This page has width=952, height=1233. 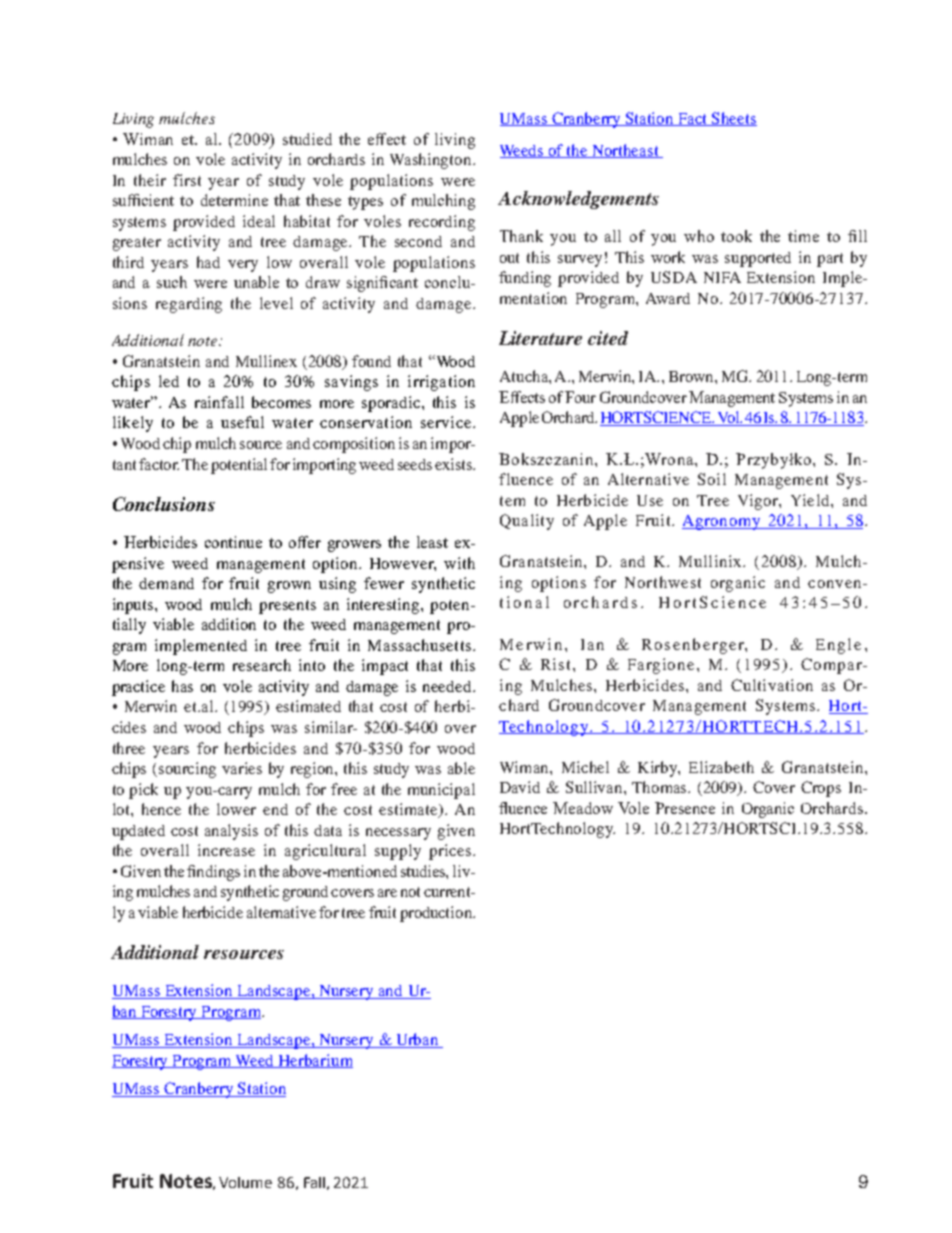 What do you see at coordinates (262, 665) in the page?
I see `research` at bounding box center [262, 665].
